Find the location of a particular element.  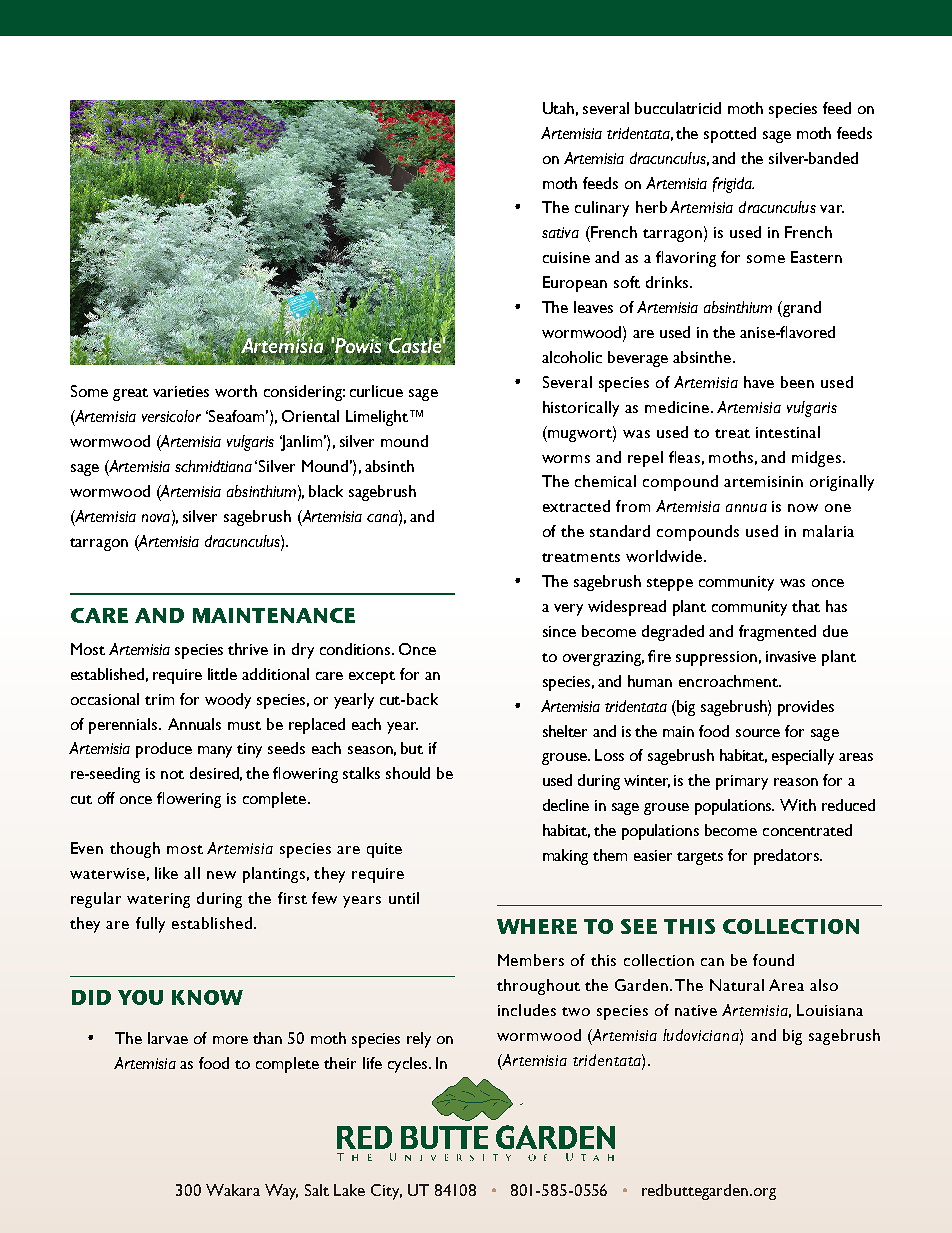

quite is located at coordinates (384, 850).
